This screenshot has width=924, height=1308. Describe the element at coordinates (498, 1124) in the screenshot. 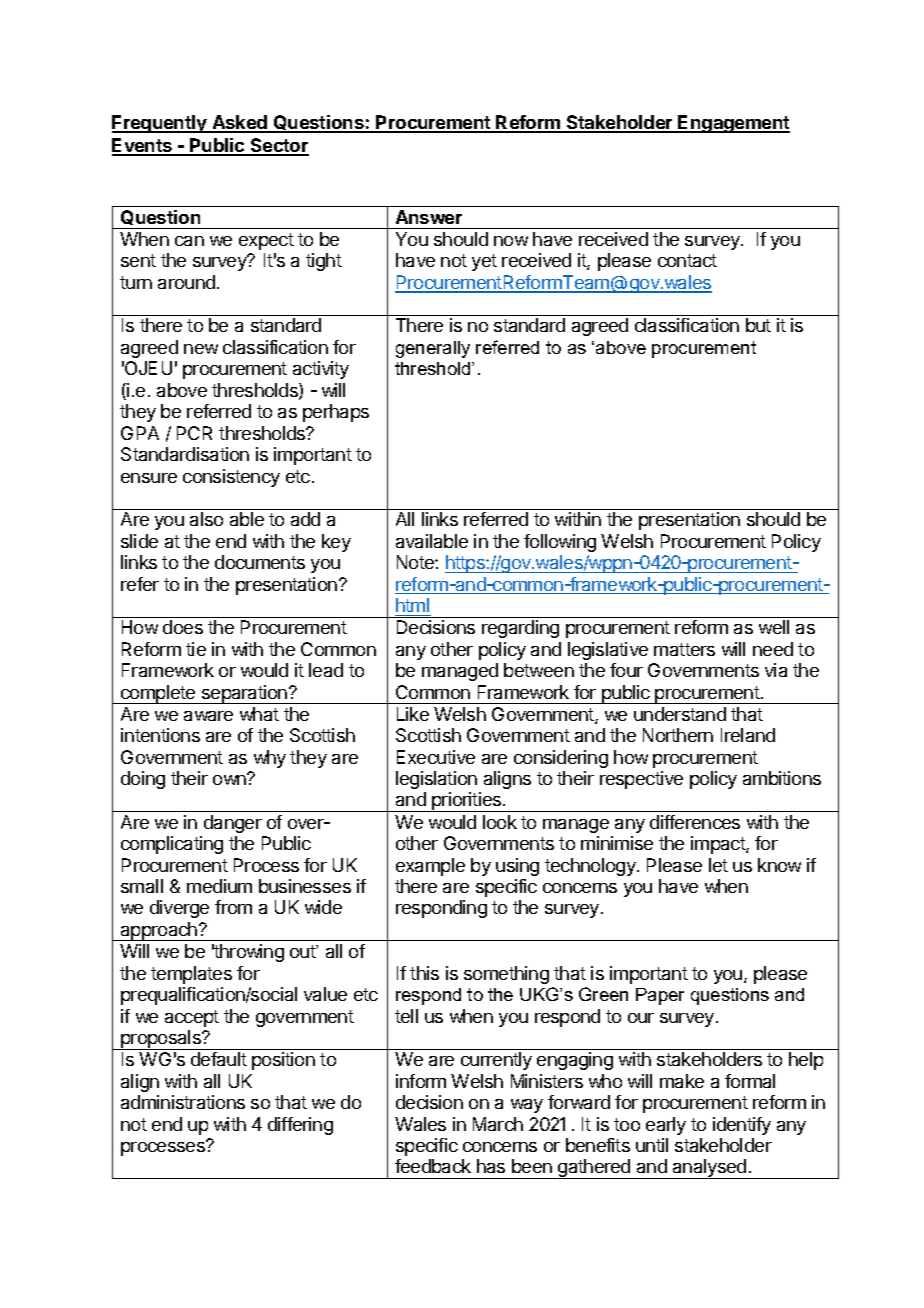

I see `March` at that location.
